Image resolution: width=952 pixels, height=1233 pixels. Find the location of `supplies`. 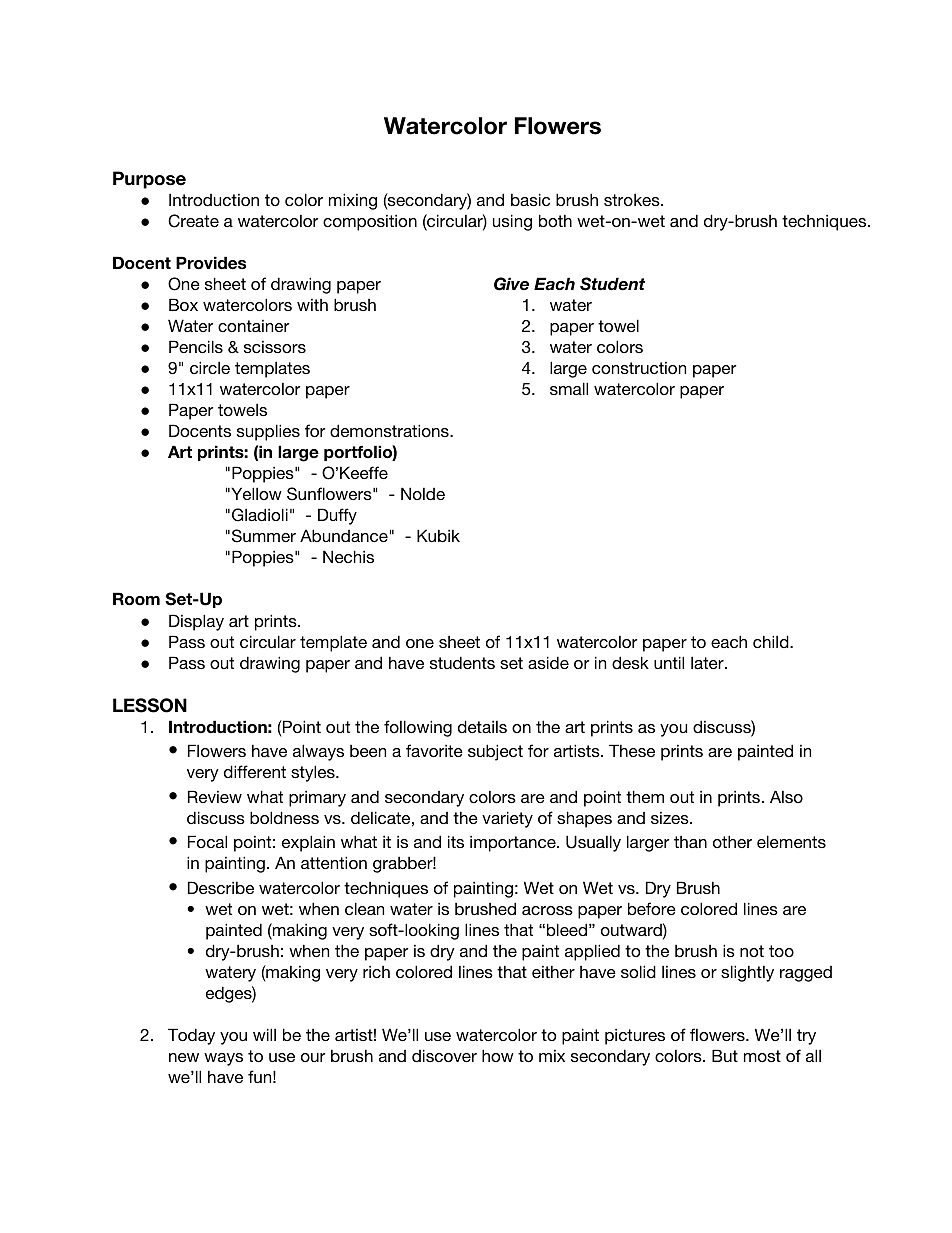

supplies is located at coordinates (268, 432).
